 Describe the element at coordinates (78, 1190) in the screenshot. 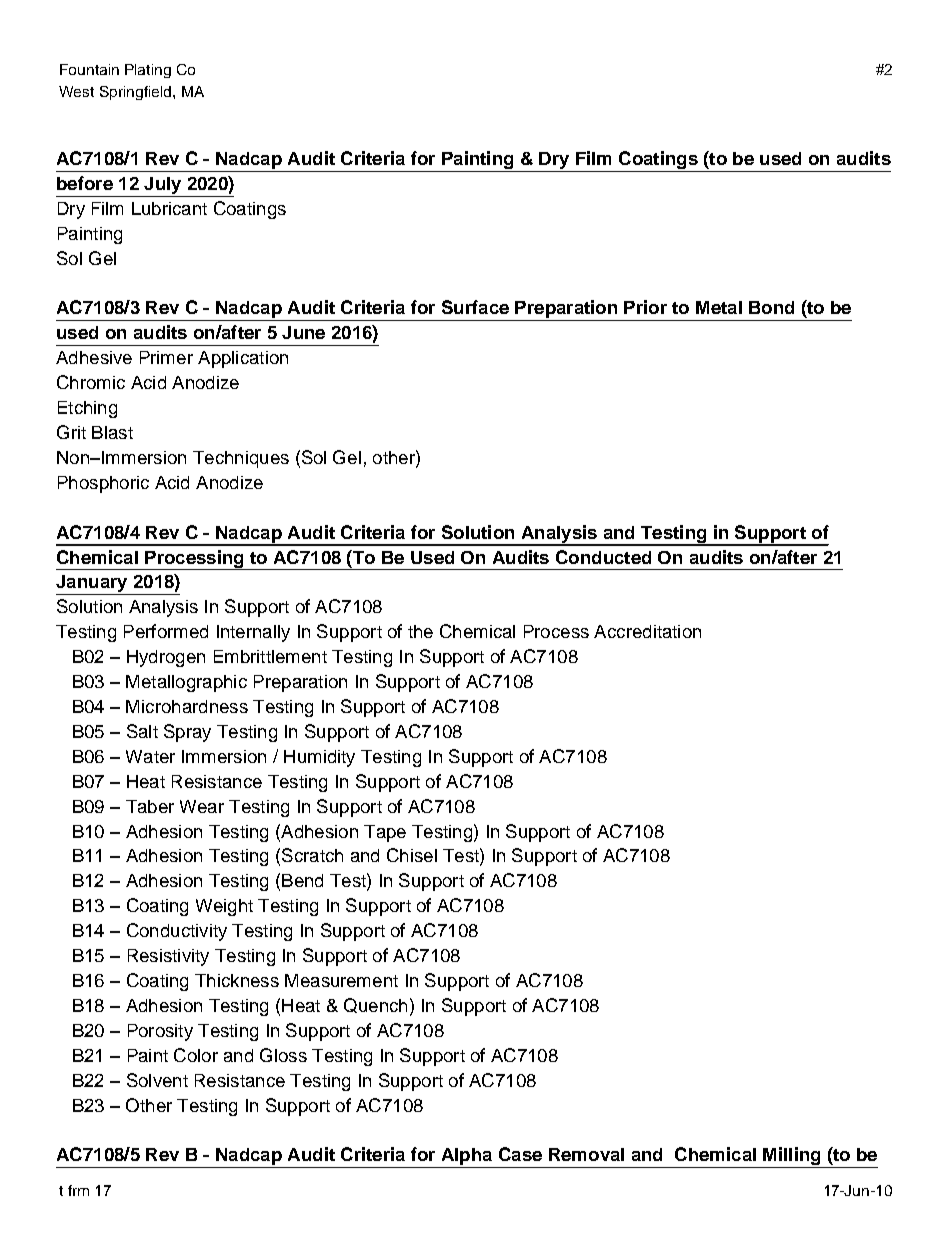

I see `frm` at that location.
